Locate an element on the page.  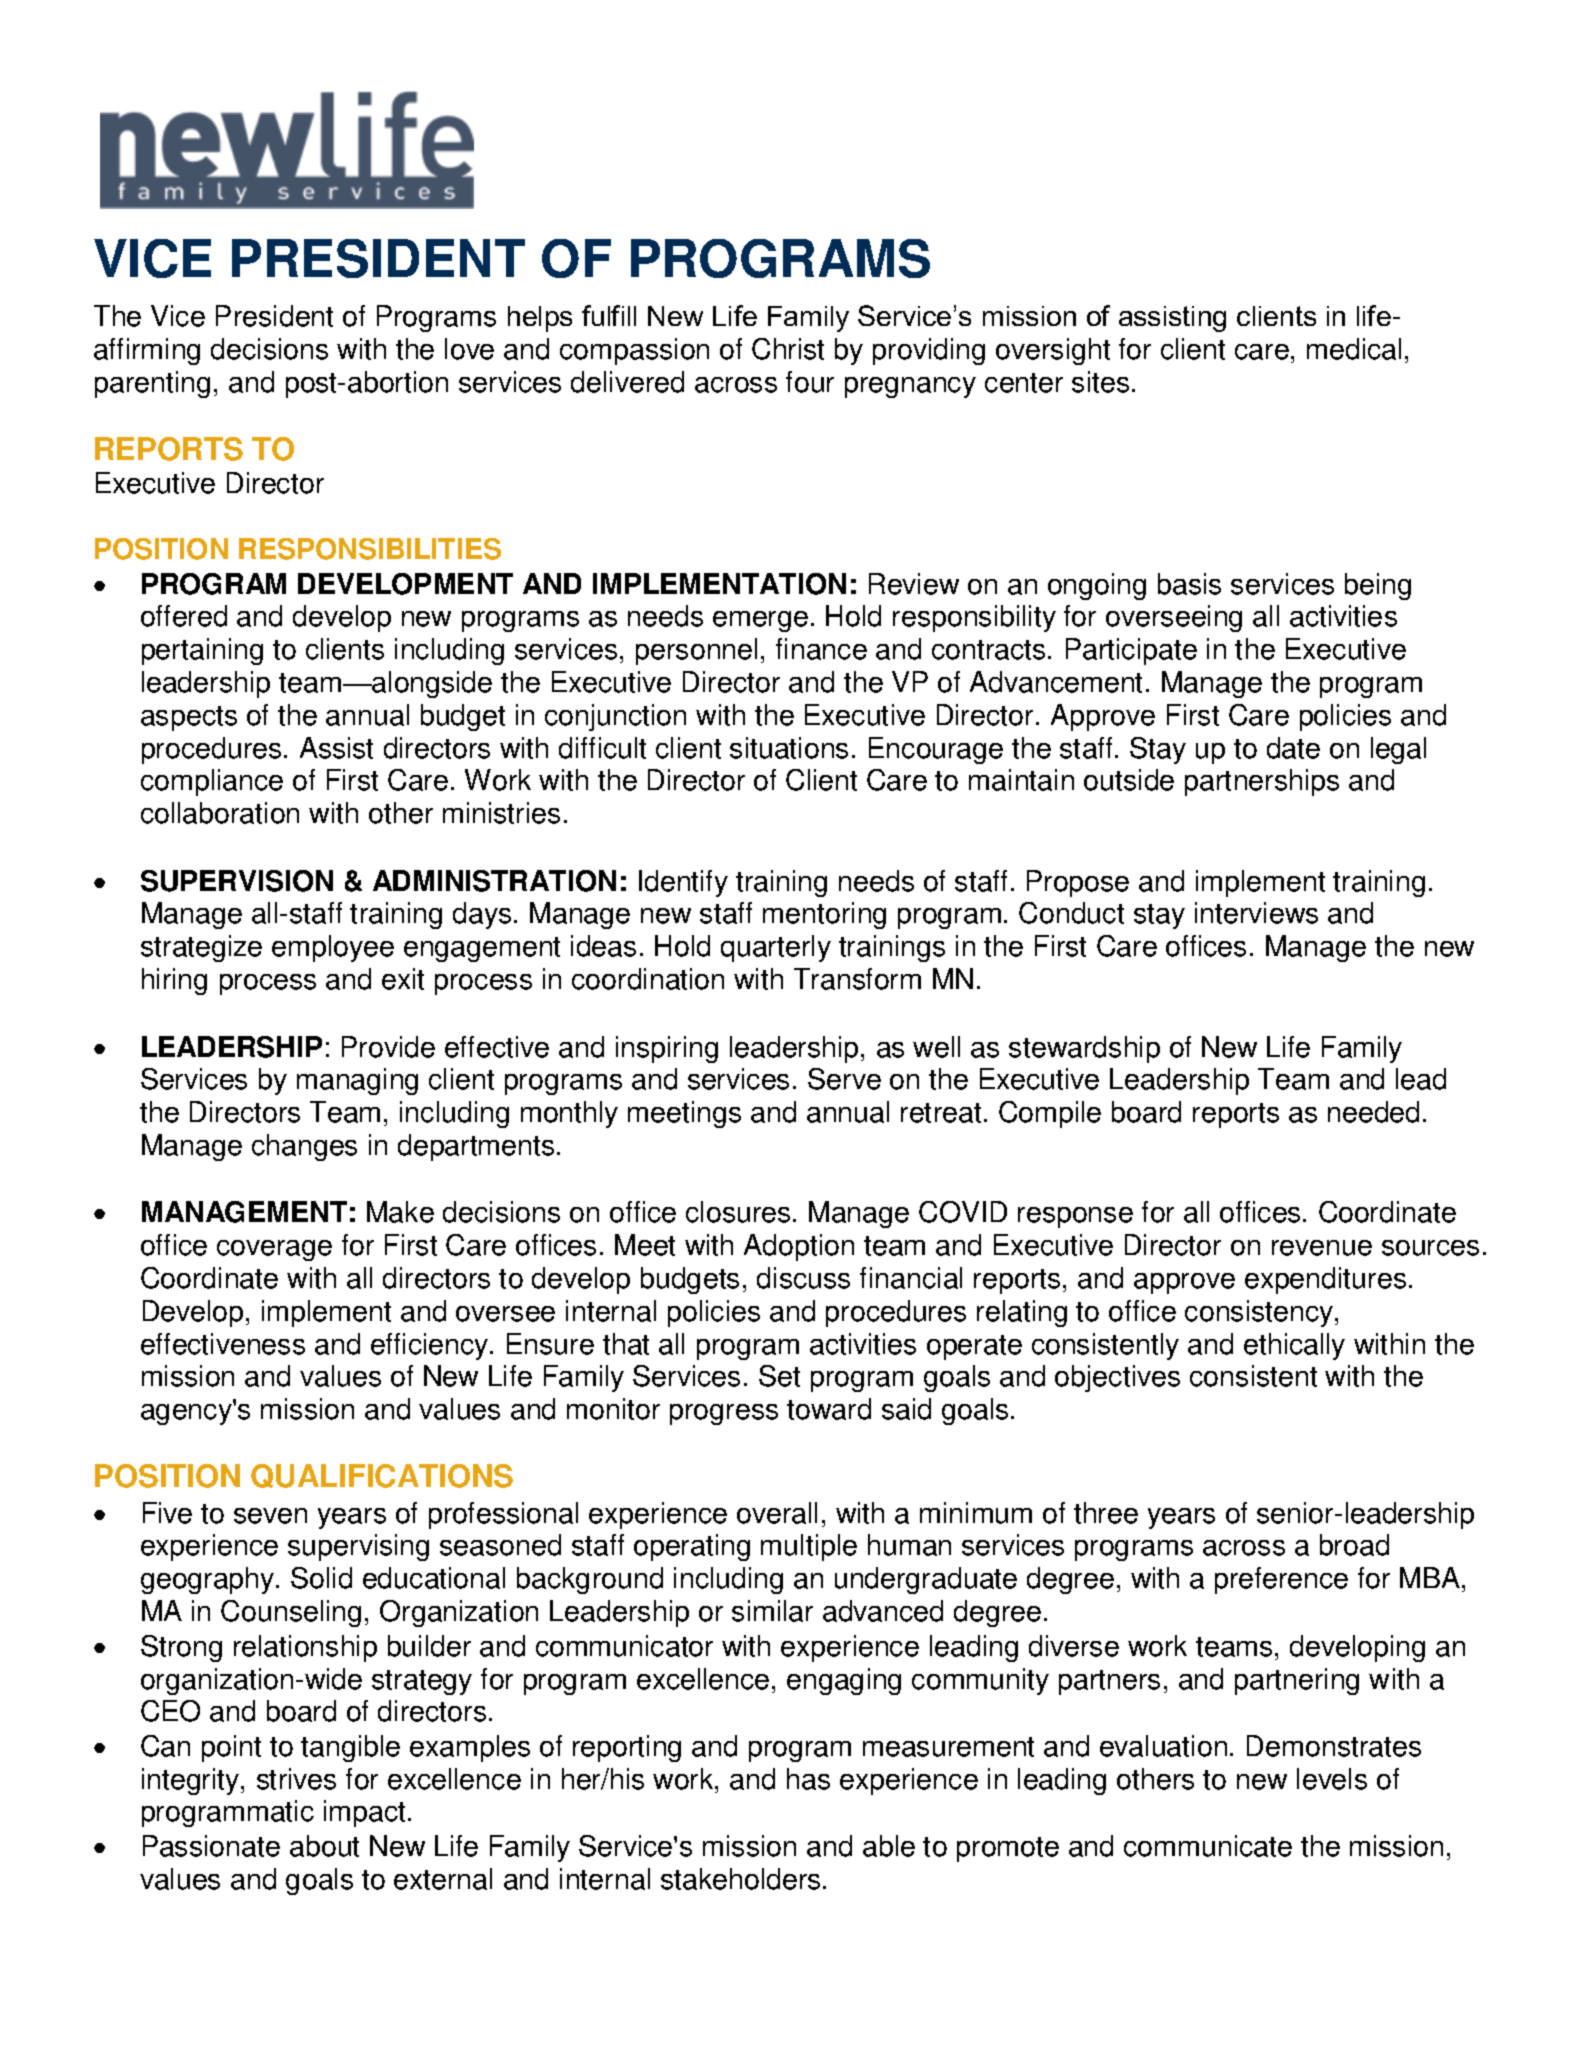
about is located at coordinates (324, 1846).
